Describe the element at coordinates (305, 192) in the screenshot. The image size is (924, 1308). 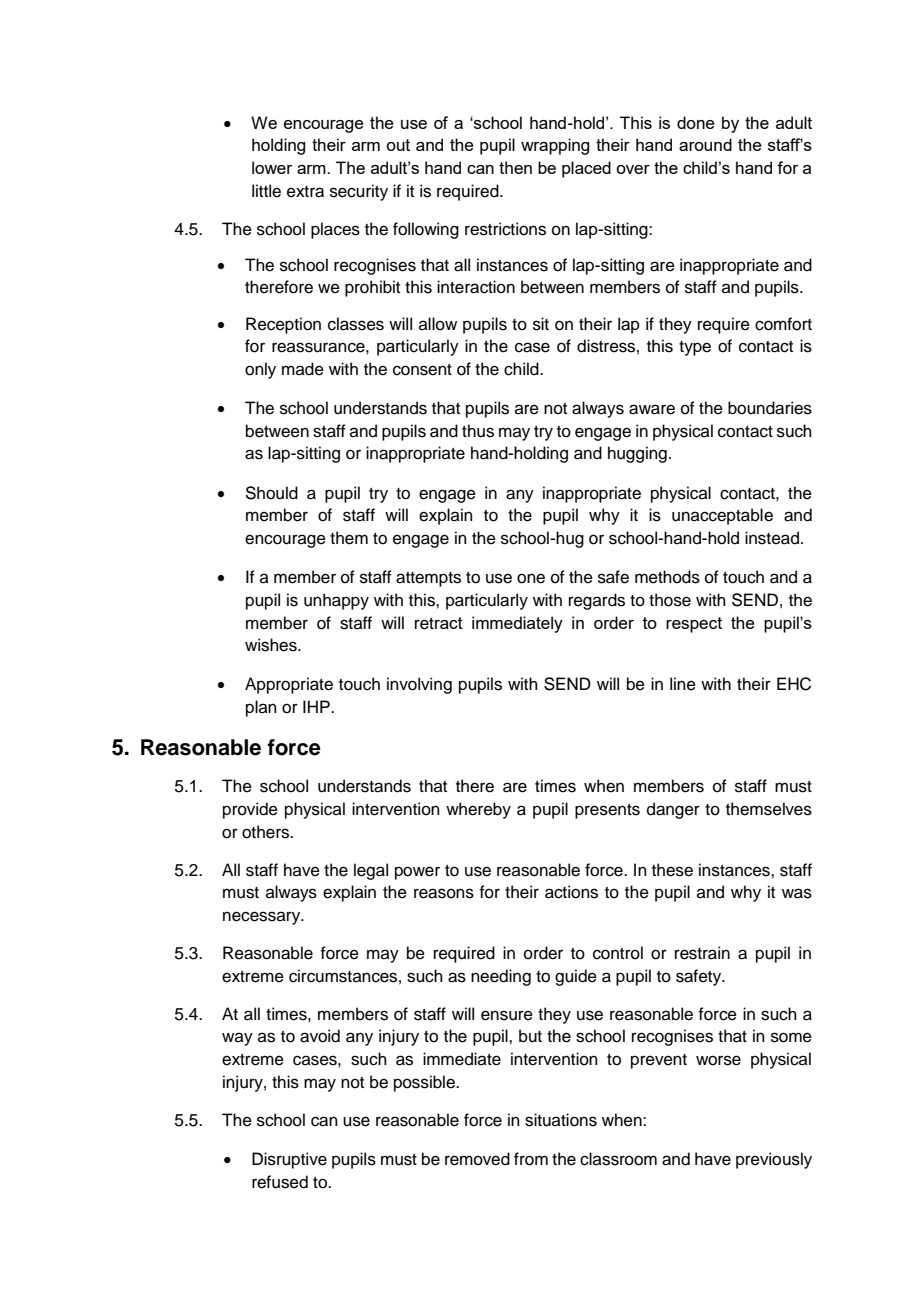
I see `extra` at that location.
